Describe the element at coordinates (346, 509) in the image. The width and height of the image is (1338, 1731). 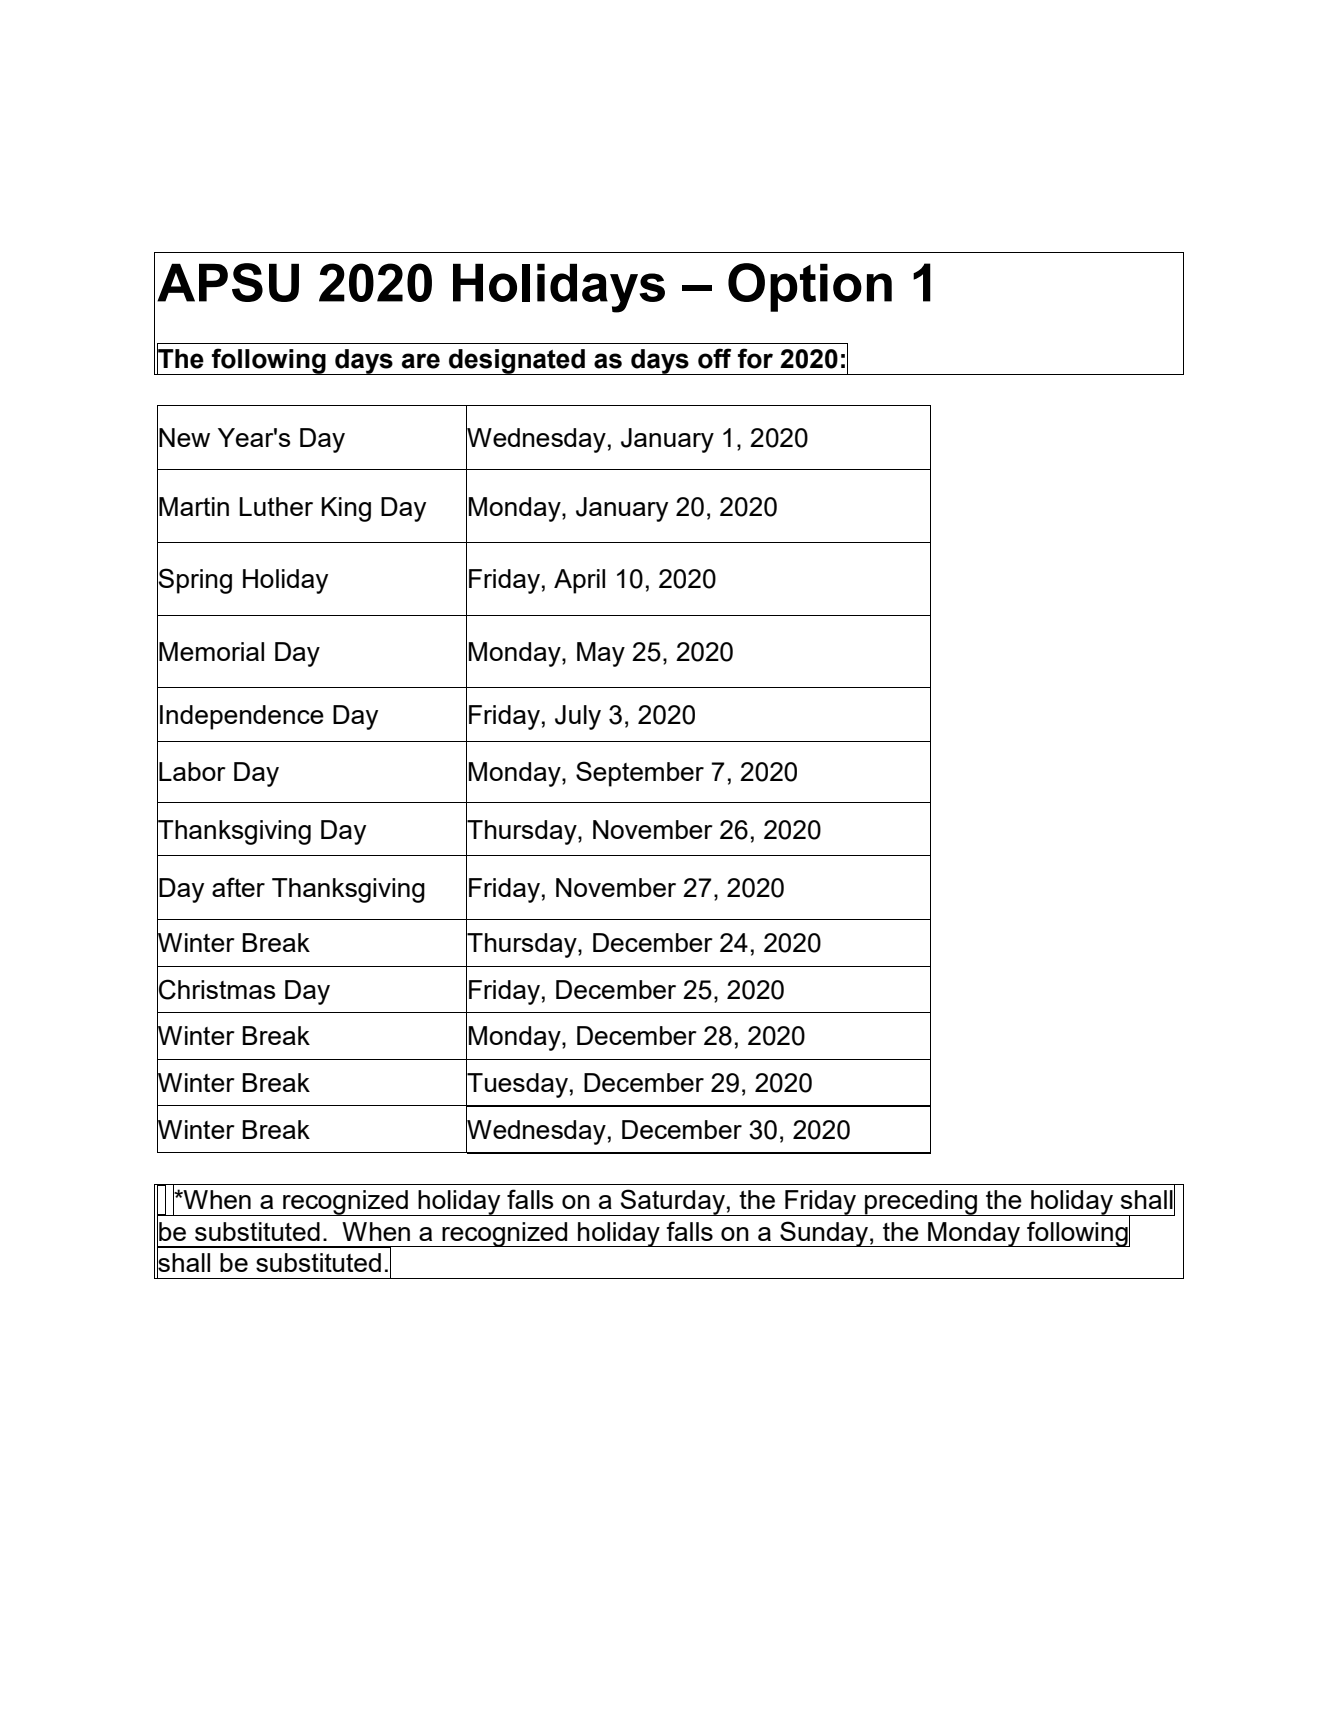
I see `King` at that location.
